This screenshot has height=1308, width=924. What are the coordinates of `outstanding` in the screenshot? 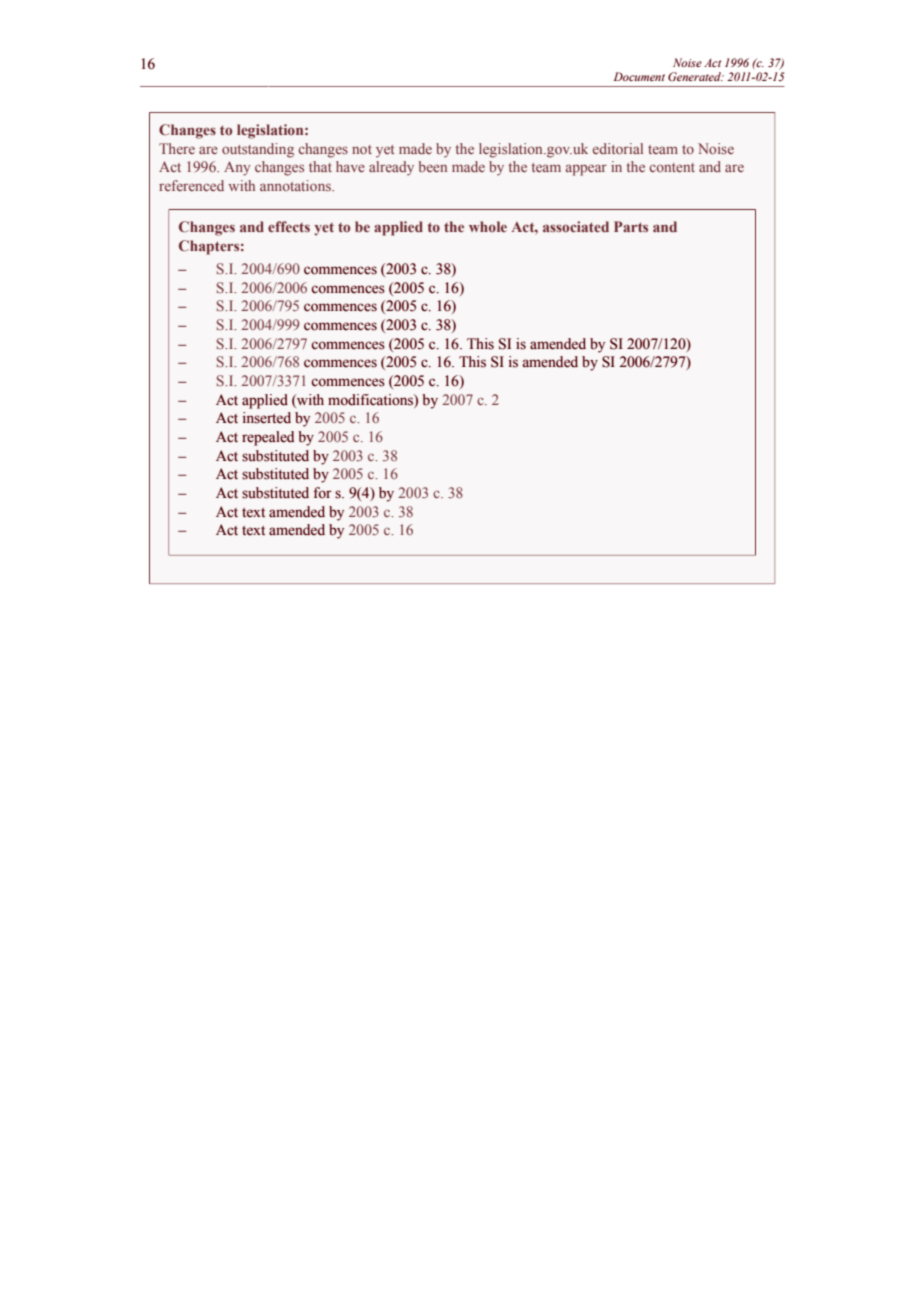 It's located at (258, 150).
